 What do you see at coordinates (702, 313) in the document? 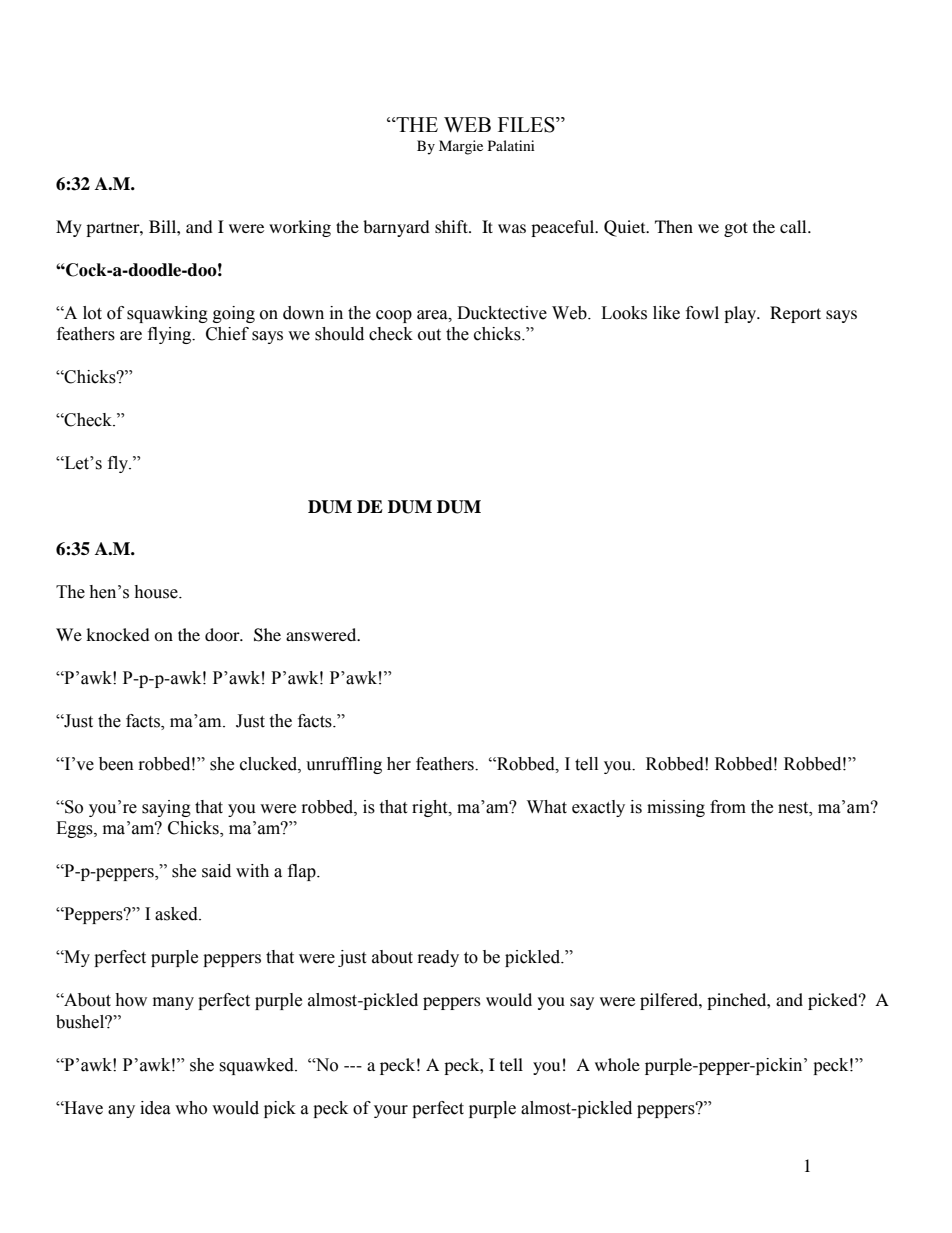
I see `fowl` at bounding box center [702, 313].
